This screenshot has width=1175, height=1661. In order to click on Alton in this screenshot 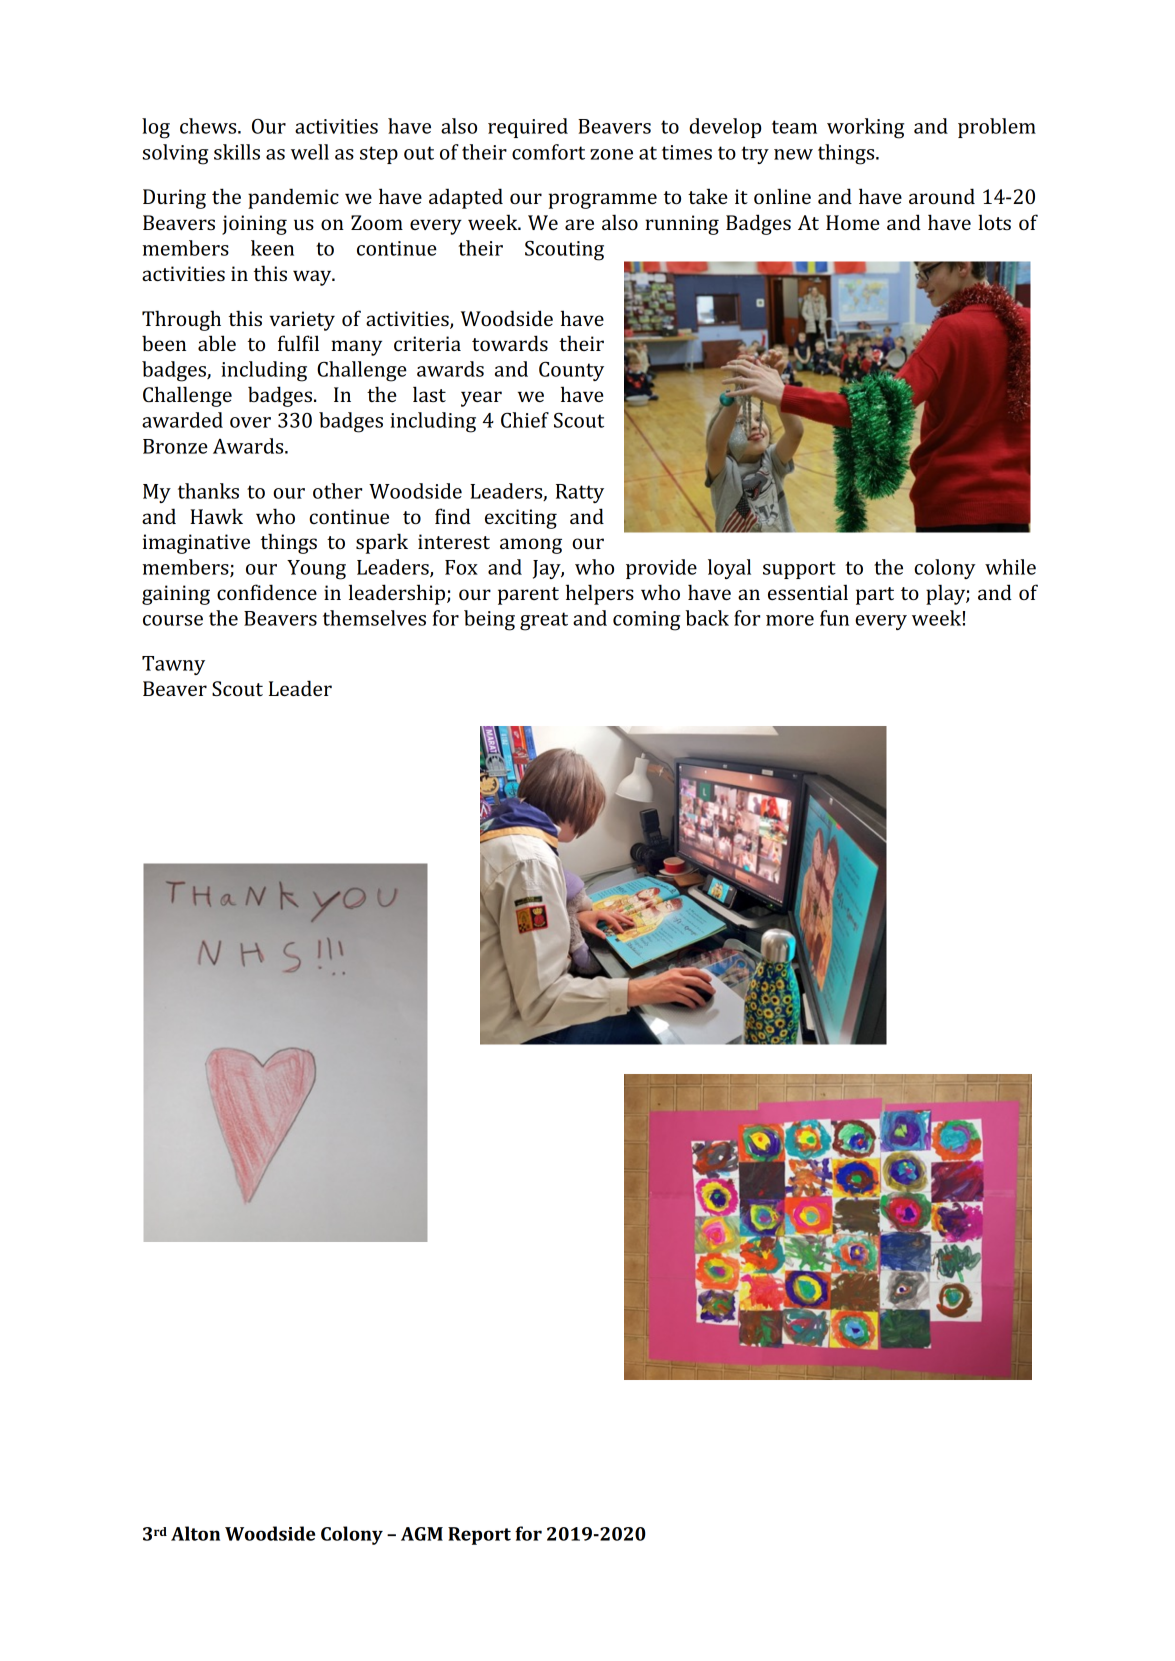, I will do `click(195, 1533)`.
